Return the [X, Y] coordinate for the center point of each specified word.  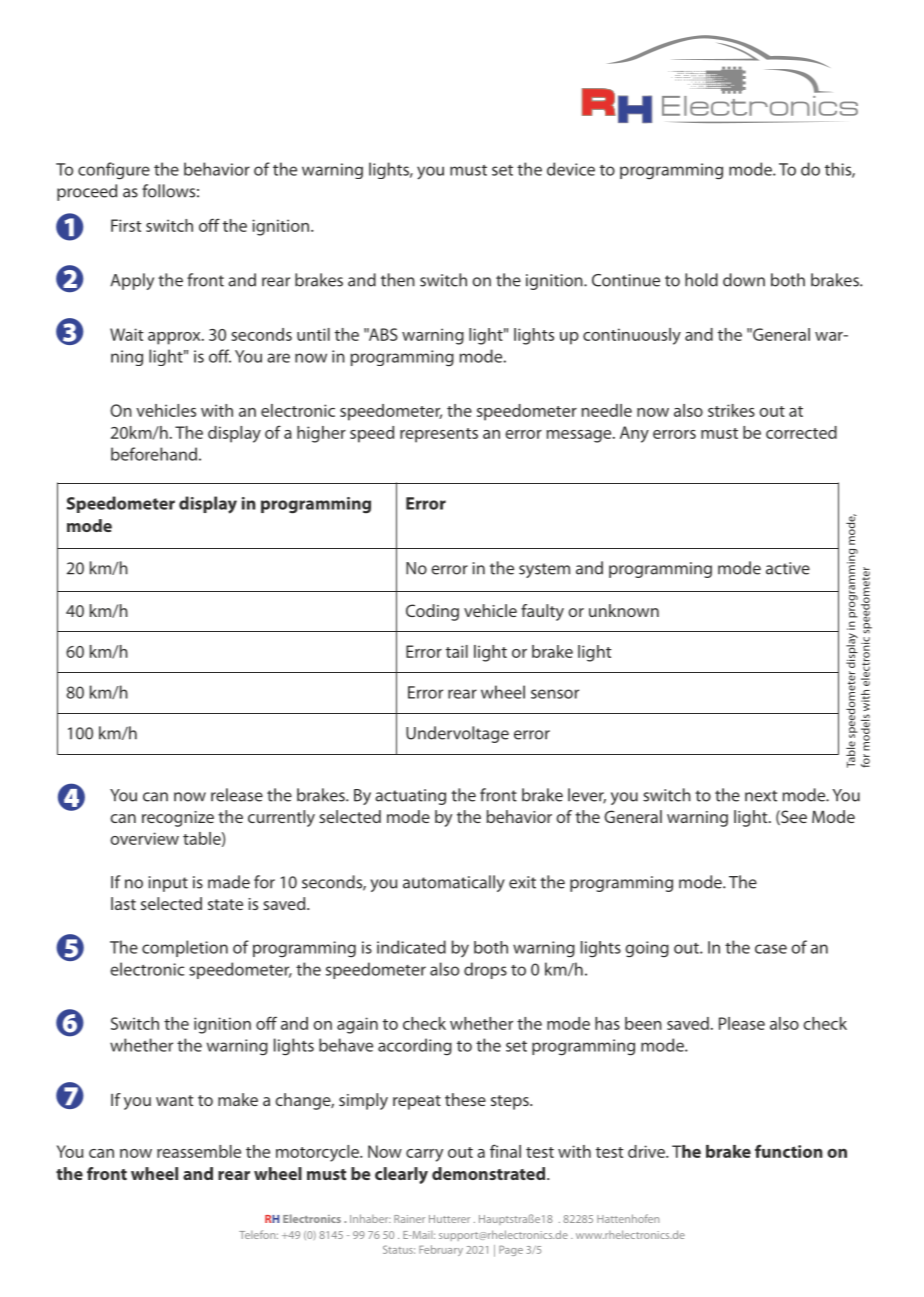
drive [647, 1151]
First [126, 225]
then [398, 280]
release [237, 795]
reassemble [199, 1151]
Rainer [409, 1219]
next [761, 796]
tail [457, 651]
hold [701, 280]
